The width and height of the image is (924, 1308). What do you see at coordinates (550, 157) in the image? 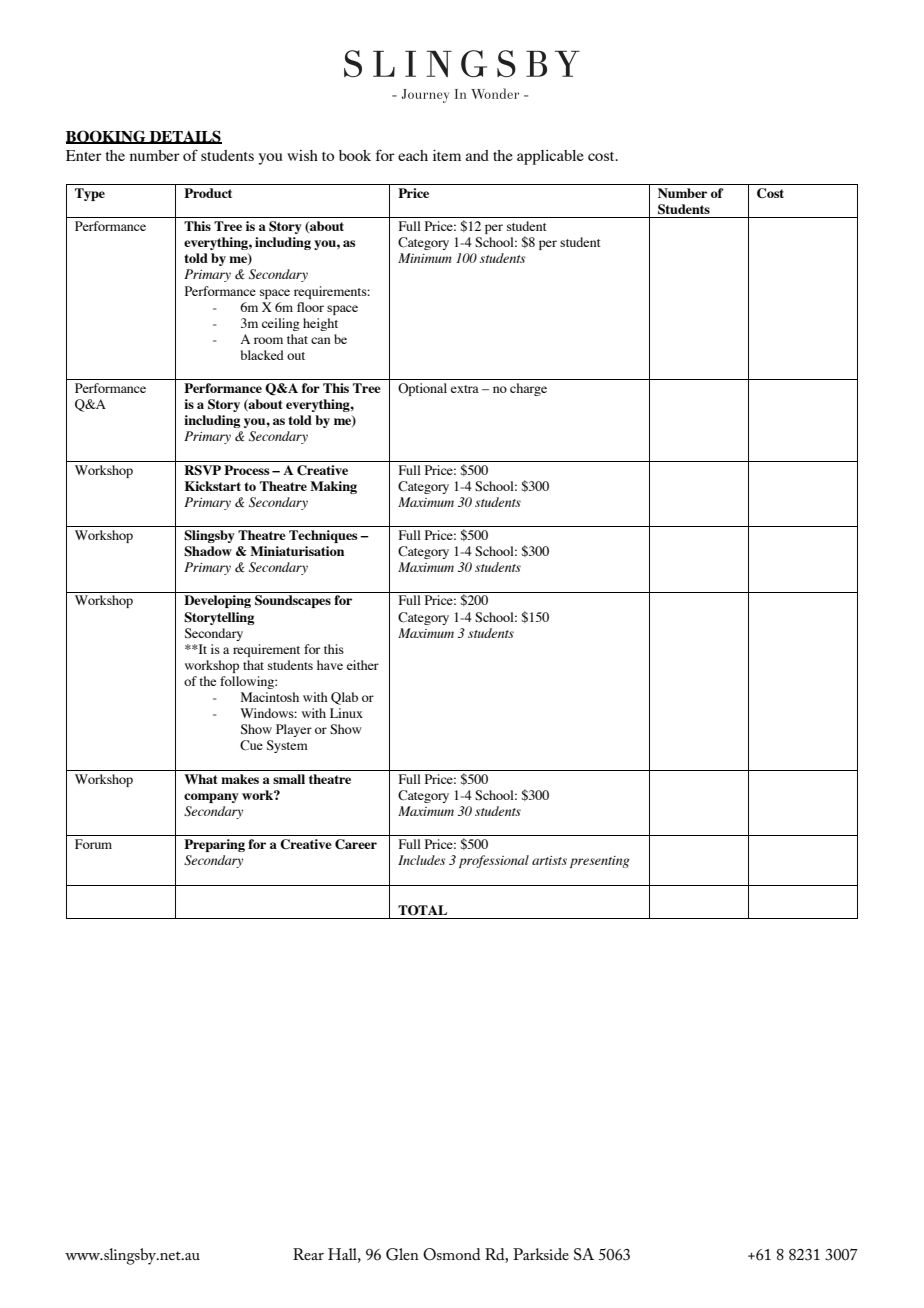
I see `applicable` at bounding box center [550, 157].
